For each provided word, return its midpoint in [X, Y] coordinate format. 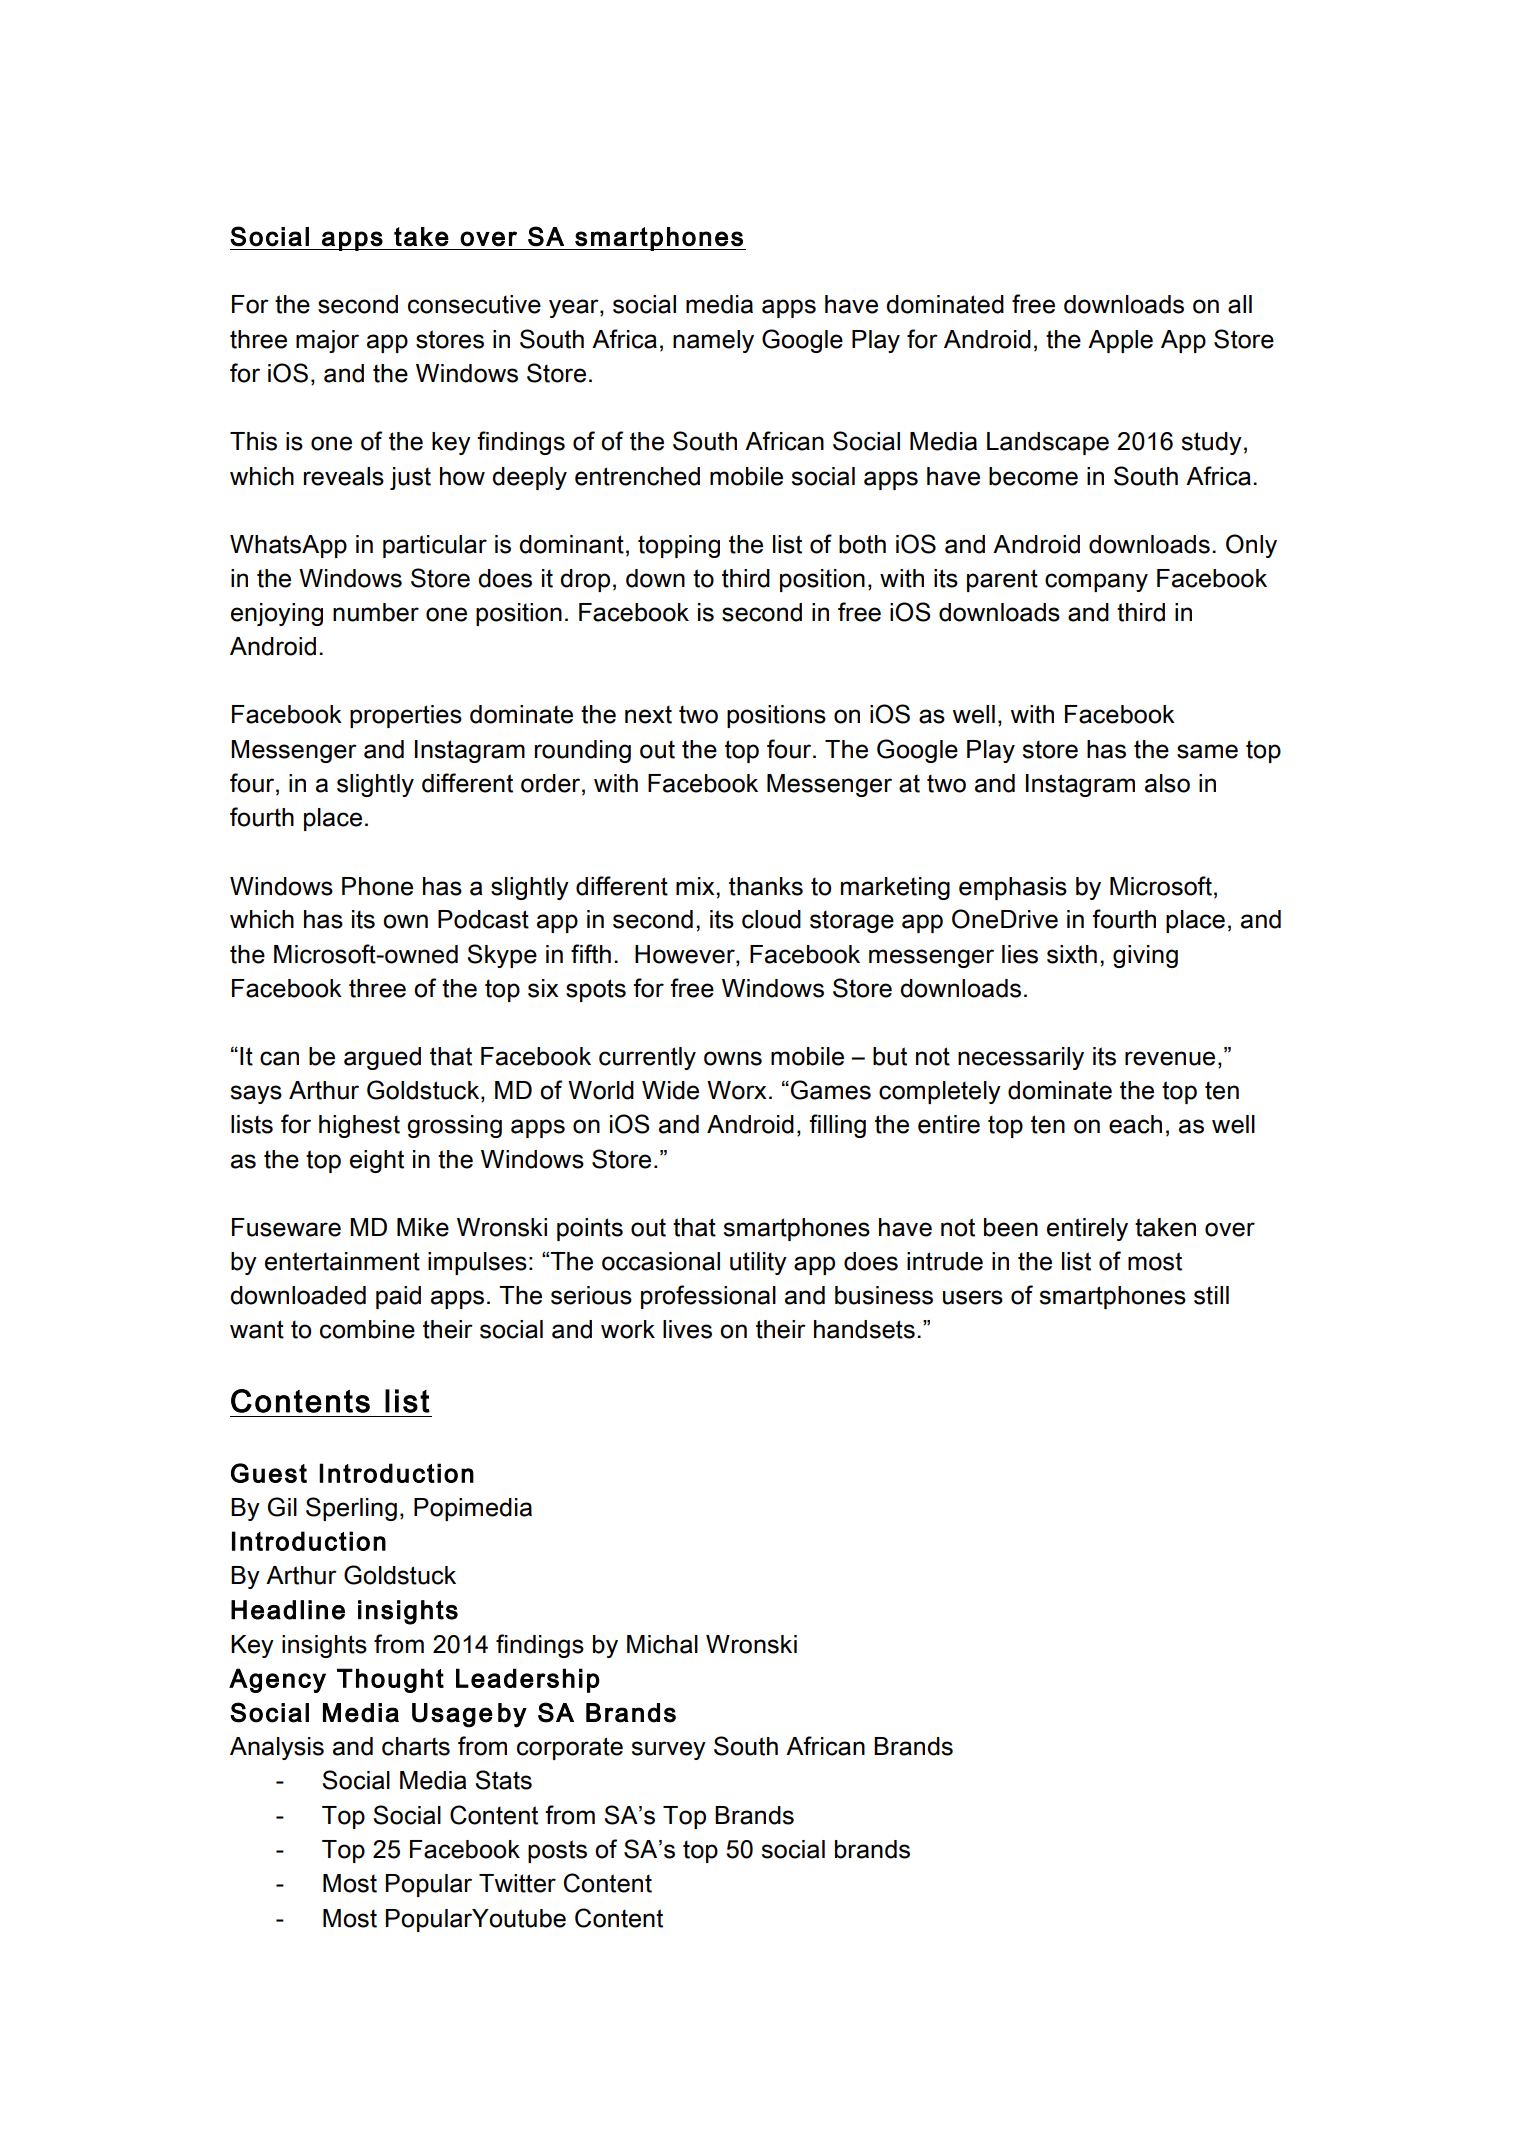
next [648, 714]
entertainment [342, 1261]
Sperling [351, 1509]
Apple [1120, 341]
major [327, 341]
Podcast [483, 919]
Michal [662, 1644]
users [973, 1297]
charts [416, 1746]
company [1096, 582]
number [376, 612]
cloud [771, 919]
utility [758, 1263]
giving [1145, 956]
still [1211, 1295]
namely [713, 341]
